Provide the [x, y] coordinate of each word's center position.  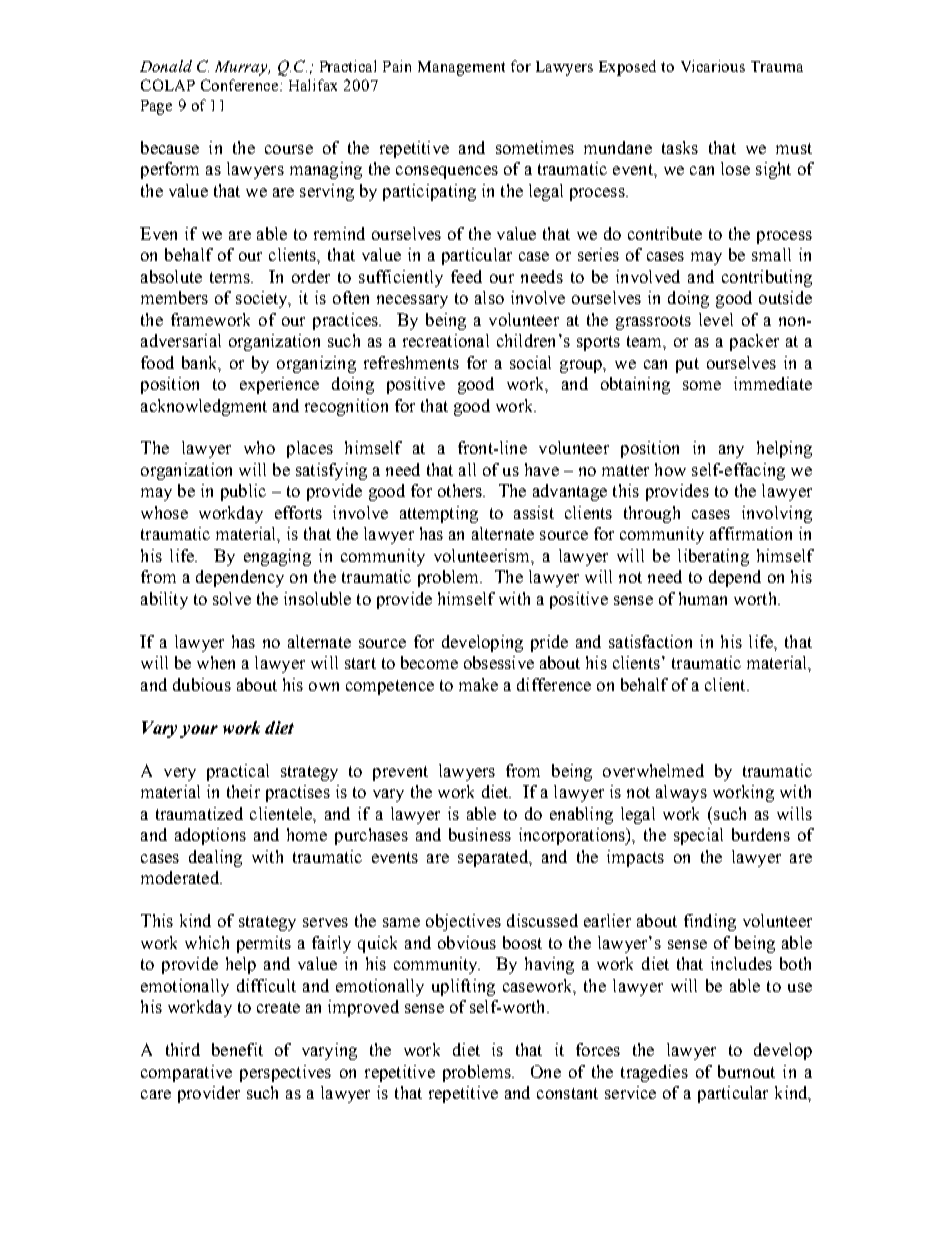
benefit [237, 1049]
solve [232, 598]
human [703, 598]
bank [201, 363]
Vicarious [713, 66]
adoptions [210, 836]
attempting [439, 514]
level [716, 319]
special [698, 836]
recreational [446, 340]
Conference [241, 85]
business [480, 834]
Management [461, 68]
